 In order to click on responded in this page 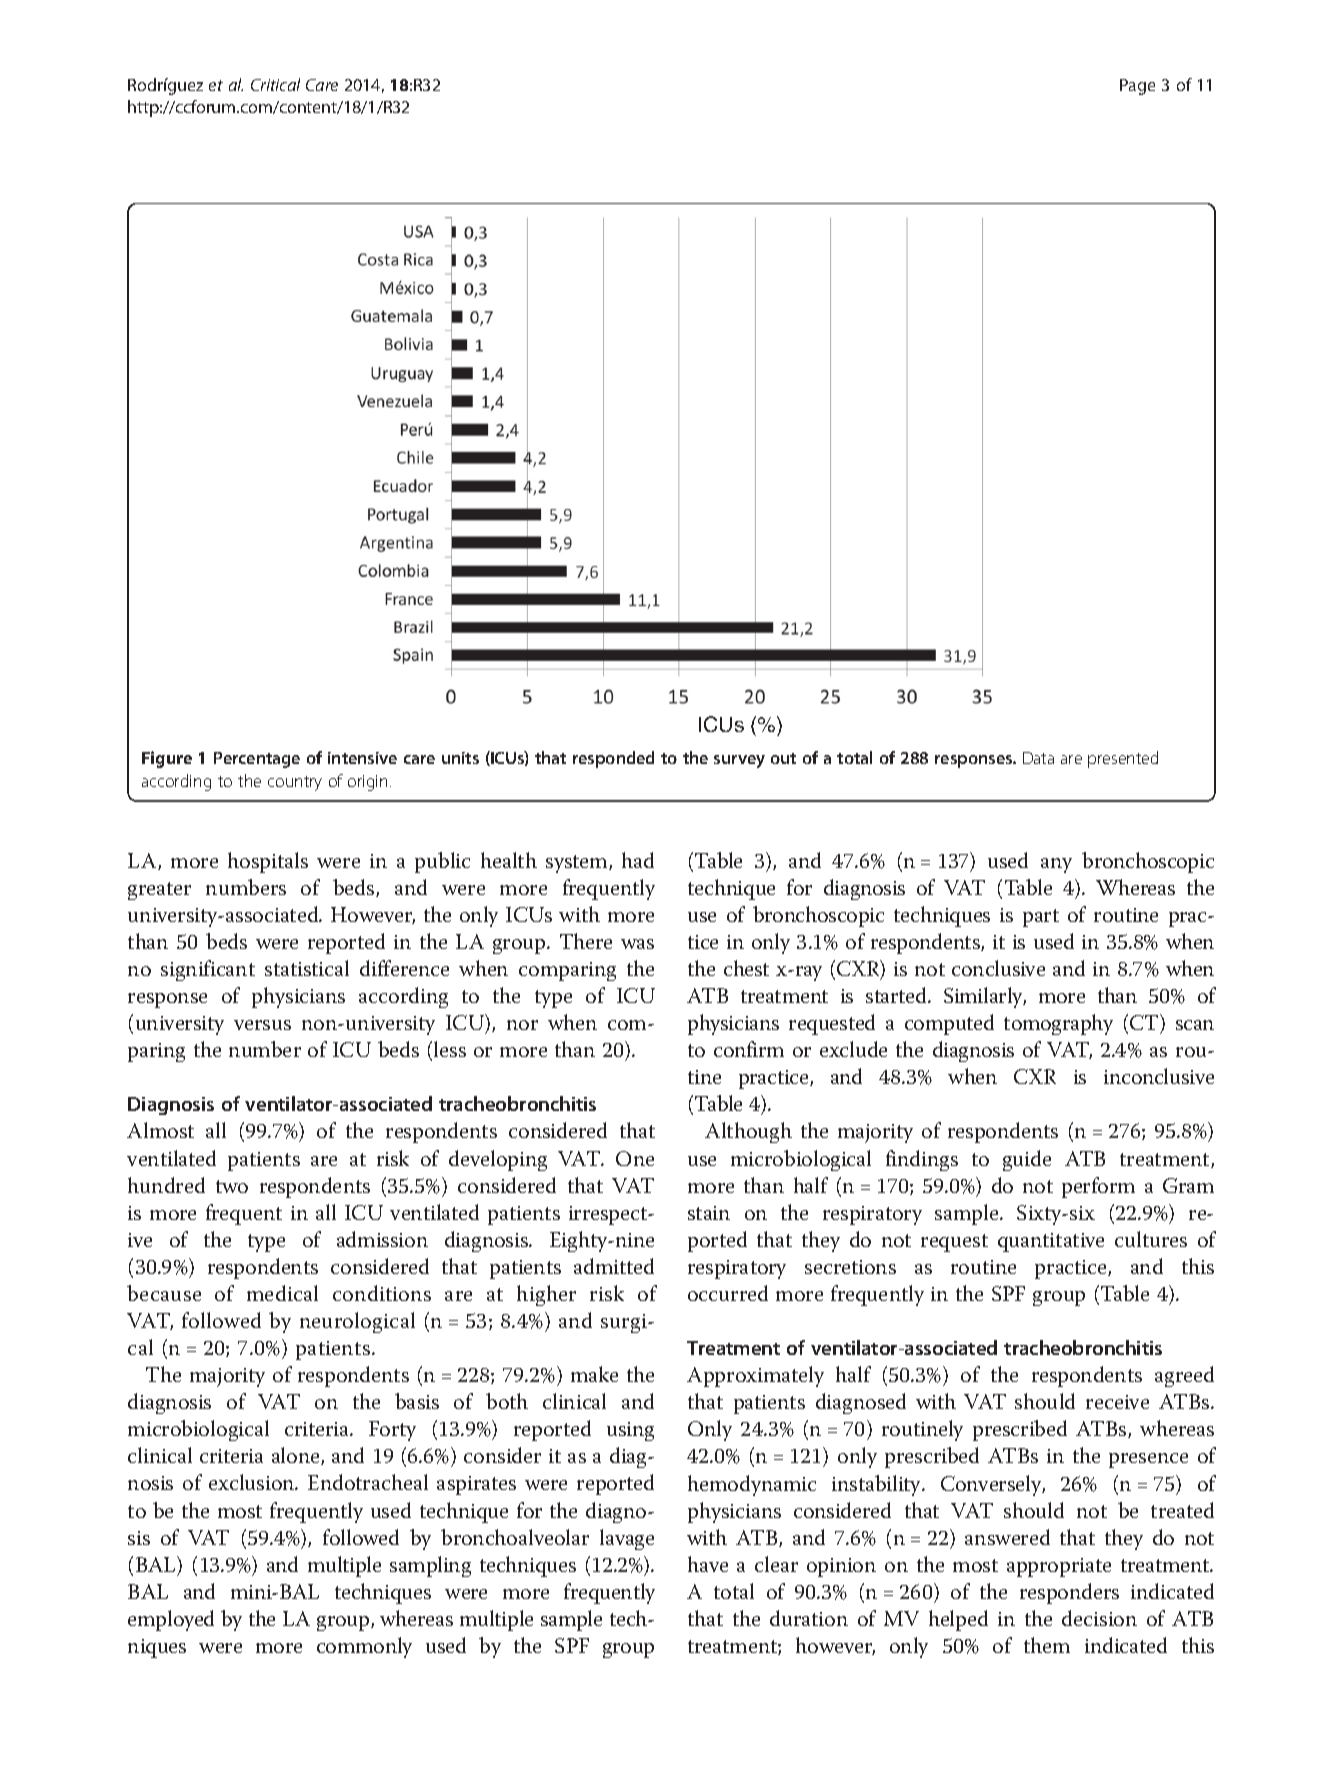, I will do `click(613, 759)`.
